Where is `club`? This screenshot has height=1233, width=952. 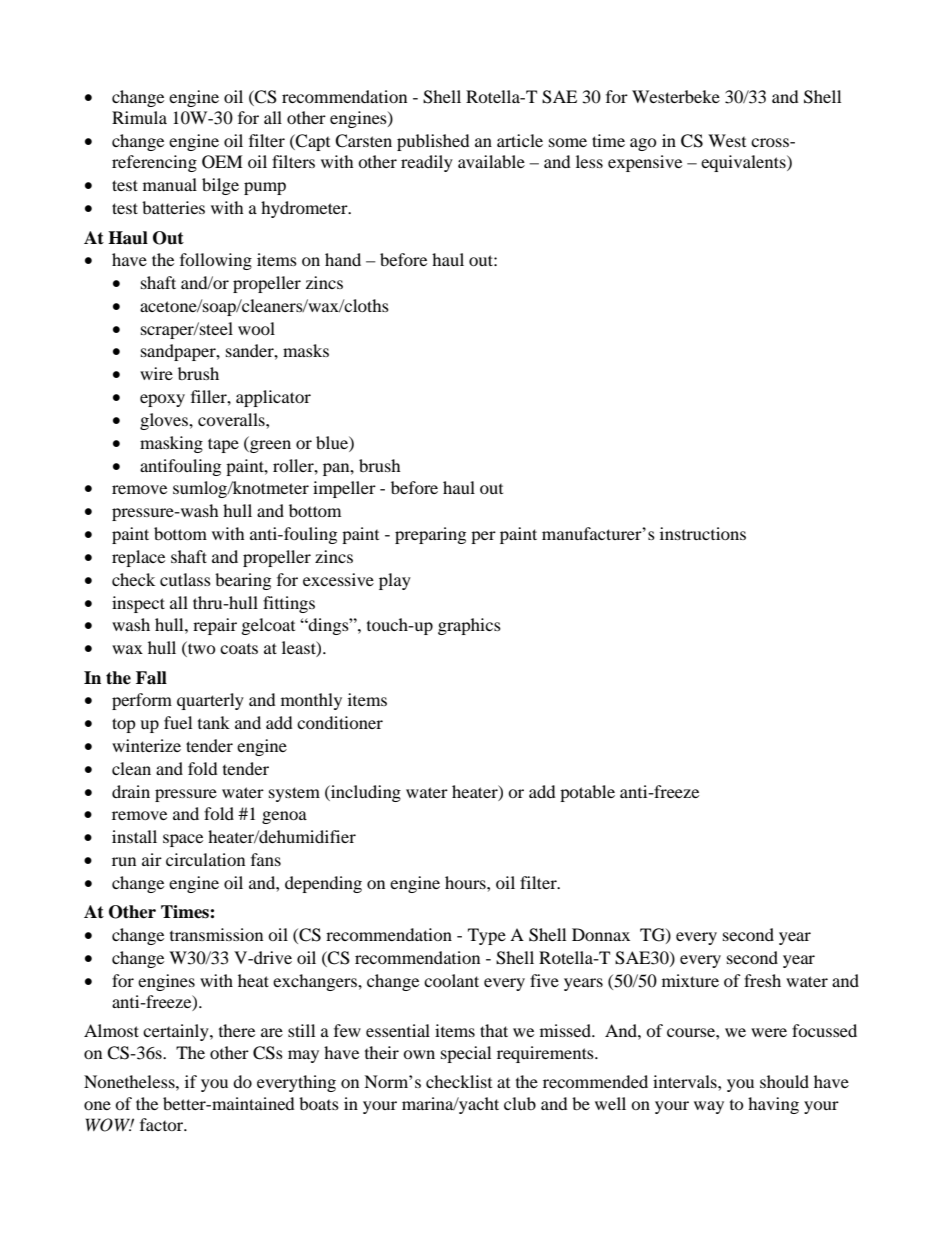
club is located at coordinates (520, 1103).
